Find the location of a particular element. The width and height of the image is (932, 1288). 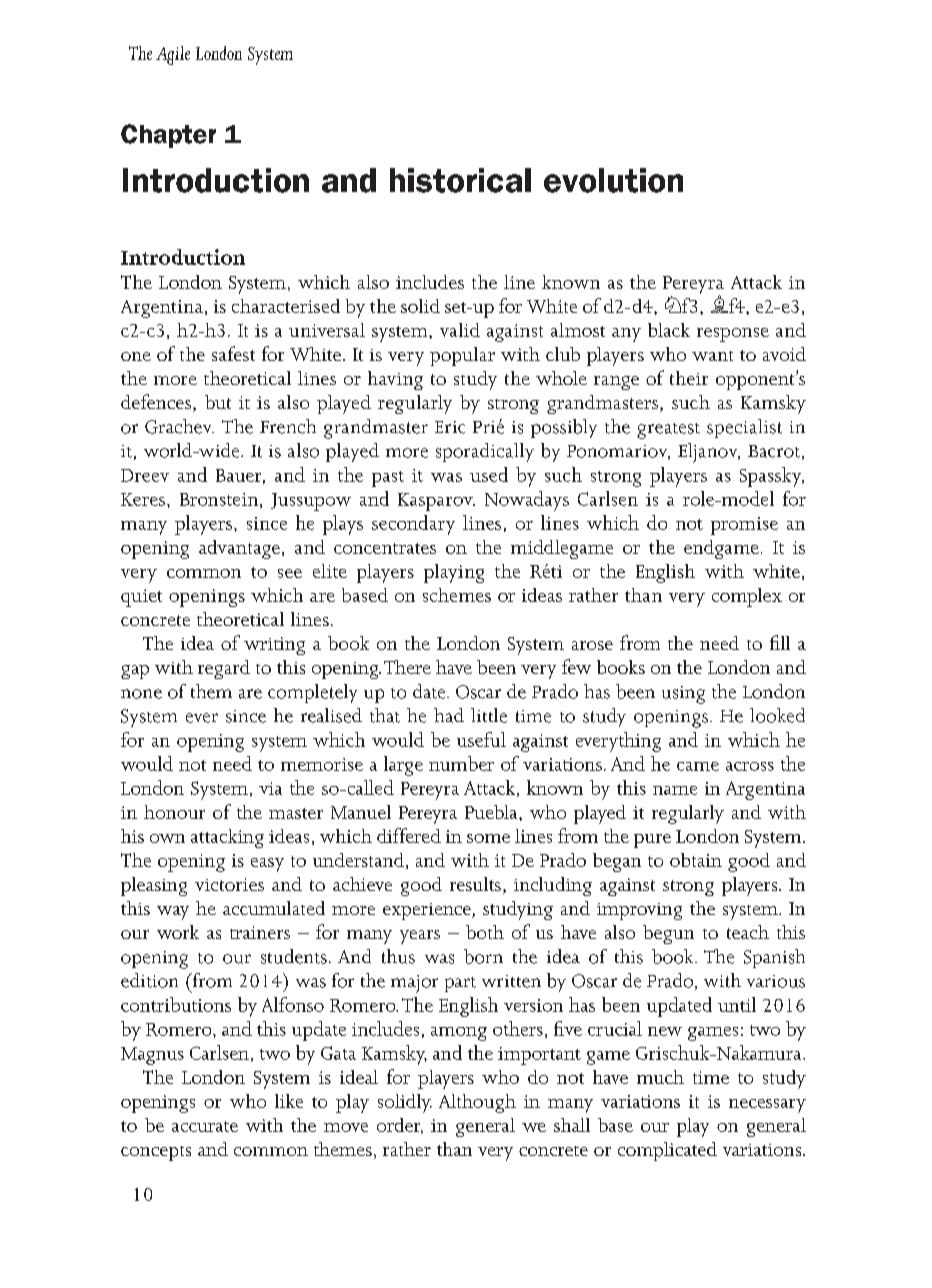

evolution is located at coordinates (613, 180).
